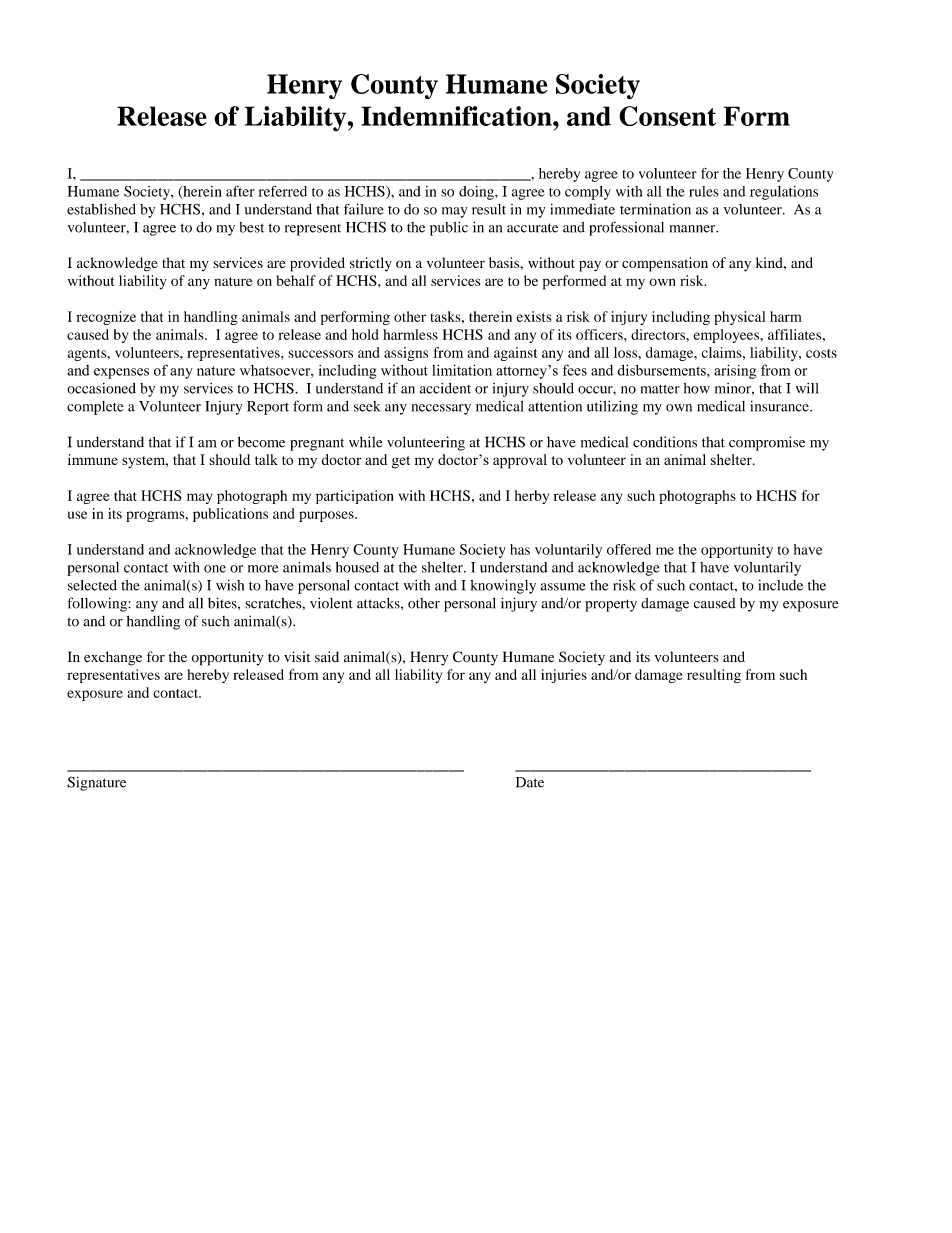 This page has width=952, height=1233. I want to click on Consent, so click(667, 116).
